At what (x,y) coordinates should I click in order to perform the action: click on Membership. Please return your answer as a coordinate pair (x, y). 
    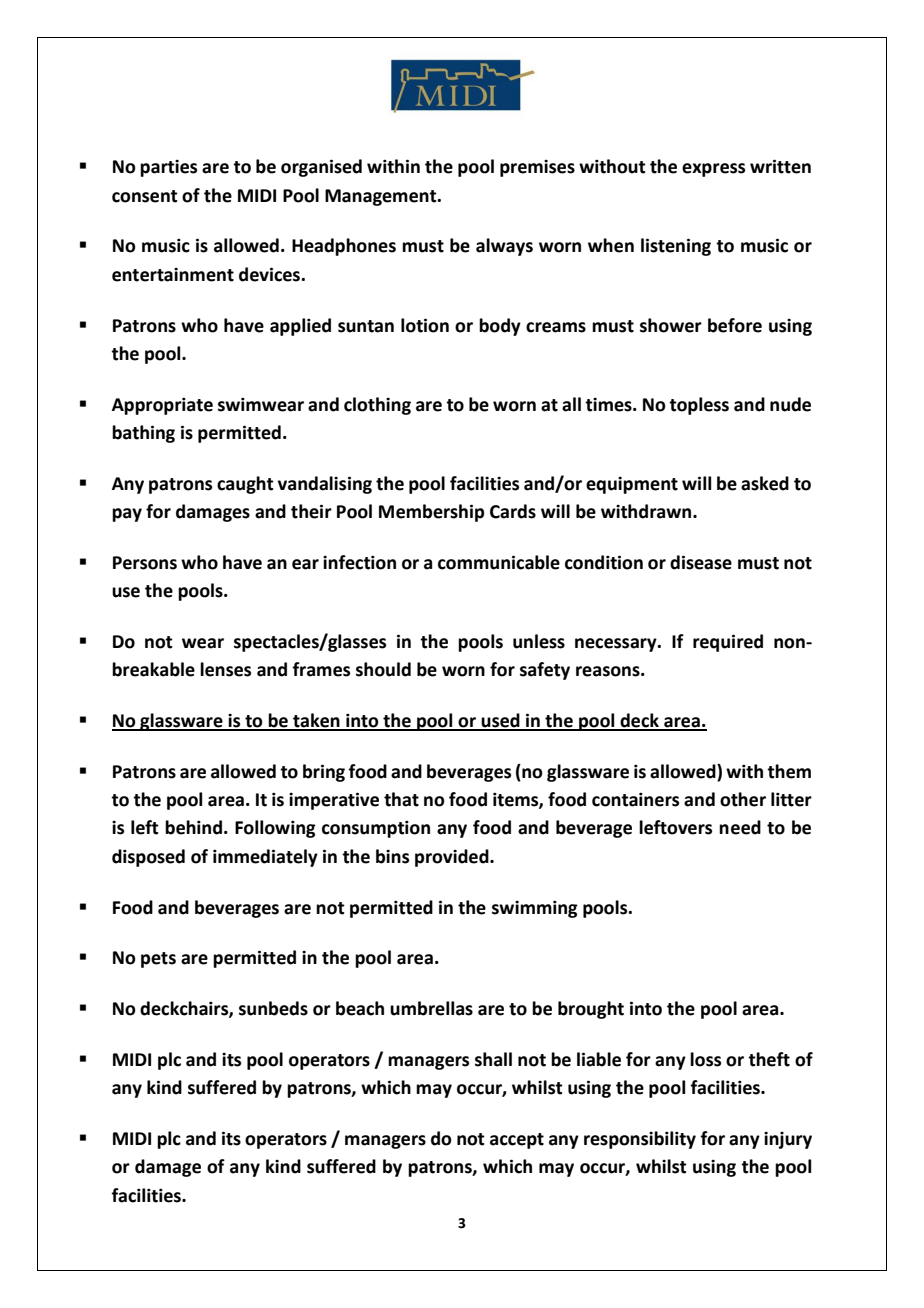
    Looking at the image, I should click on (431, 513).
